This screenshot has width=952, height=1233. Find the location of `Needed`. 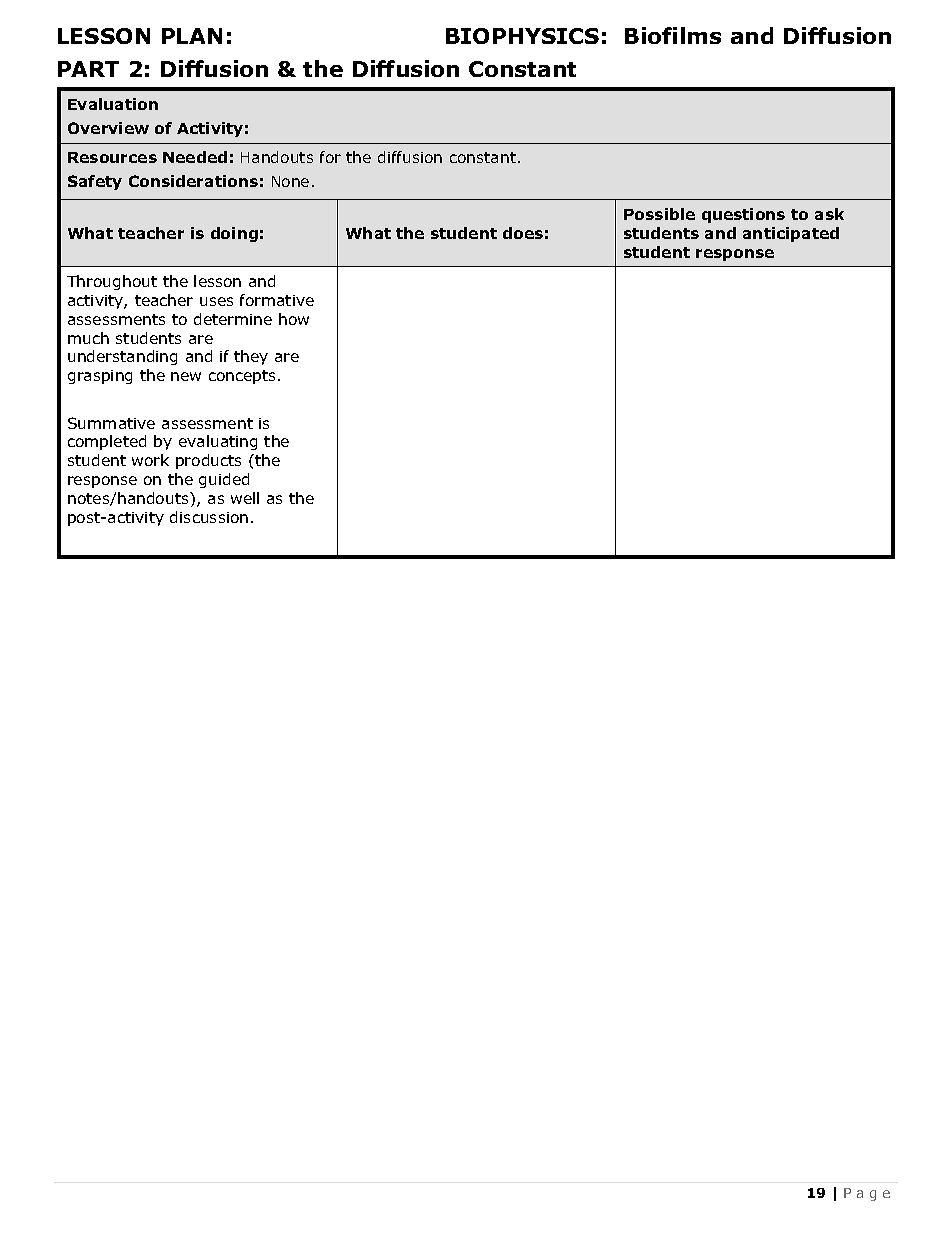

Needed is located at coordinates (195, 157).
